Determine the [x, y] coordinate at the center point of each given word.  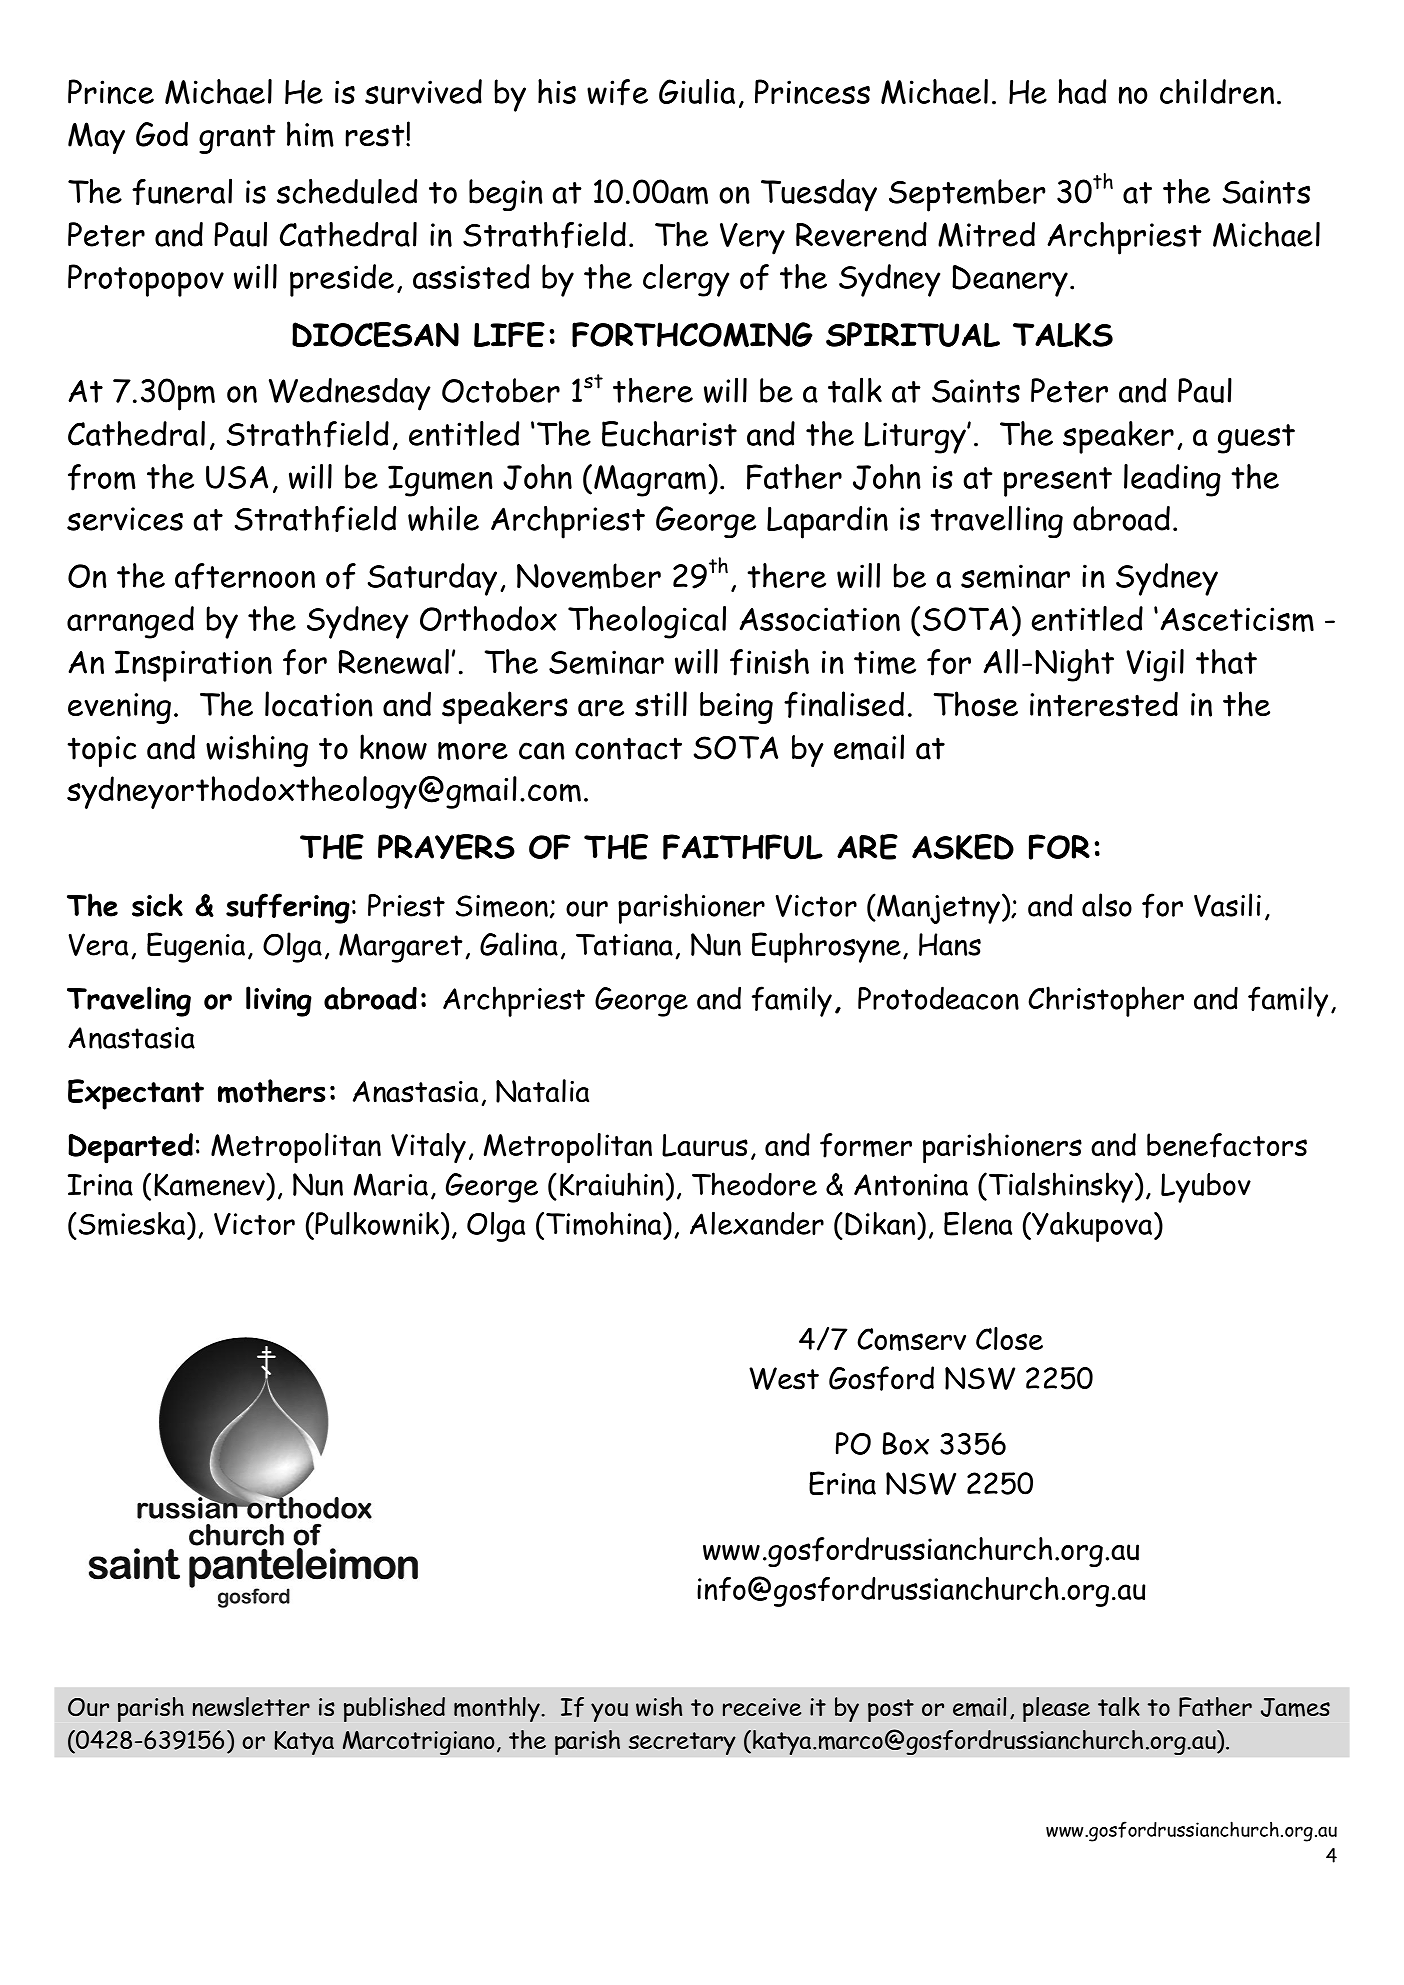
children [1217, 91]
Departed [130, 1148]
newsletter [251, 1707]
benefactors [1227, 1145]
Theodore [754, 1184]
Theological [647, 622]
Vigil [1155, 665]
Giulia [697, 91]
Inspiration [193, 666]
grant [237, 139]
